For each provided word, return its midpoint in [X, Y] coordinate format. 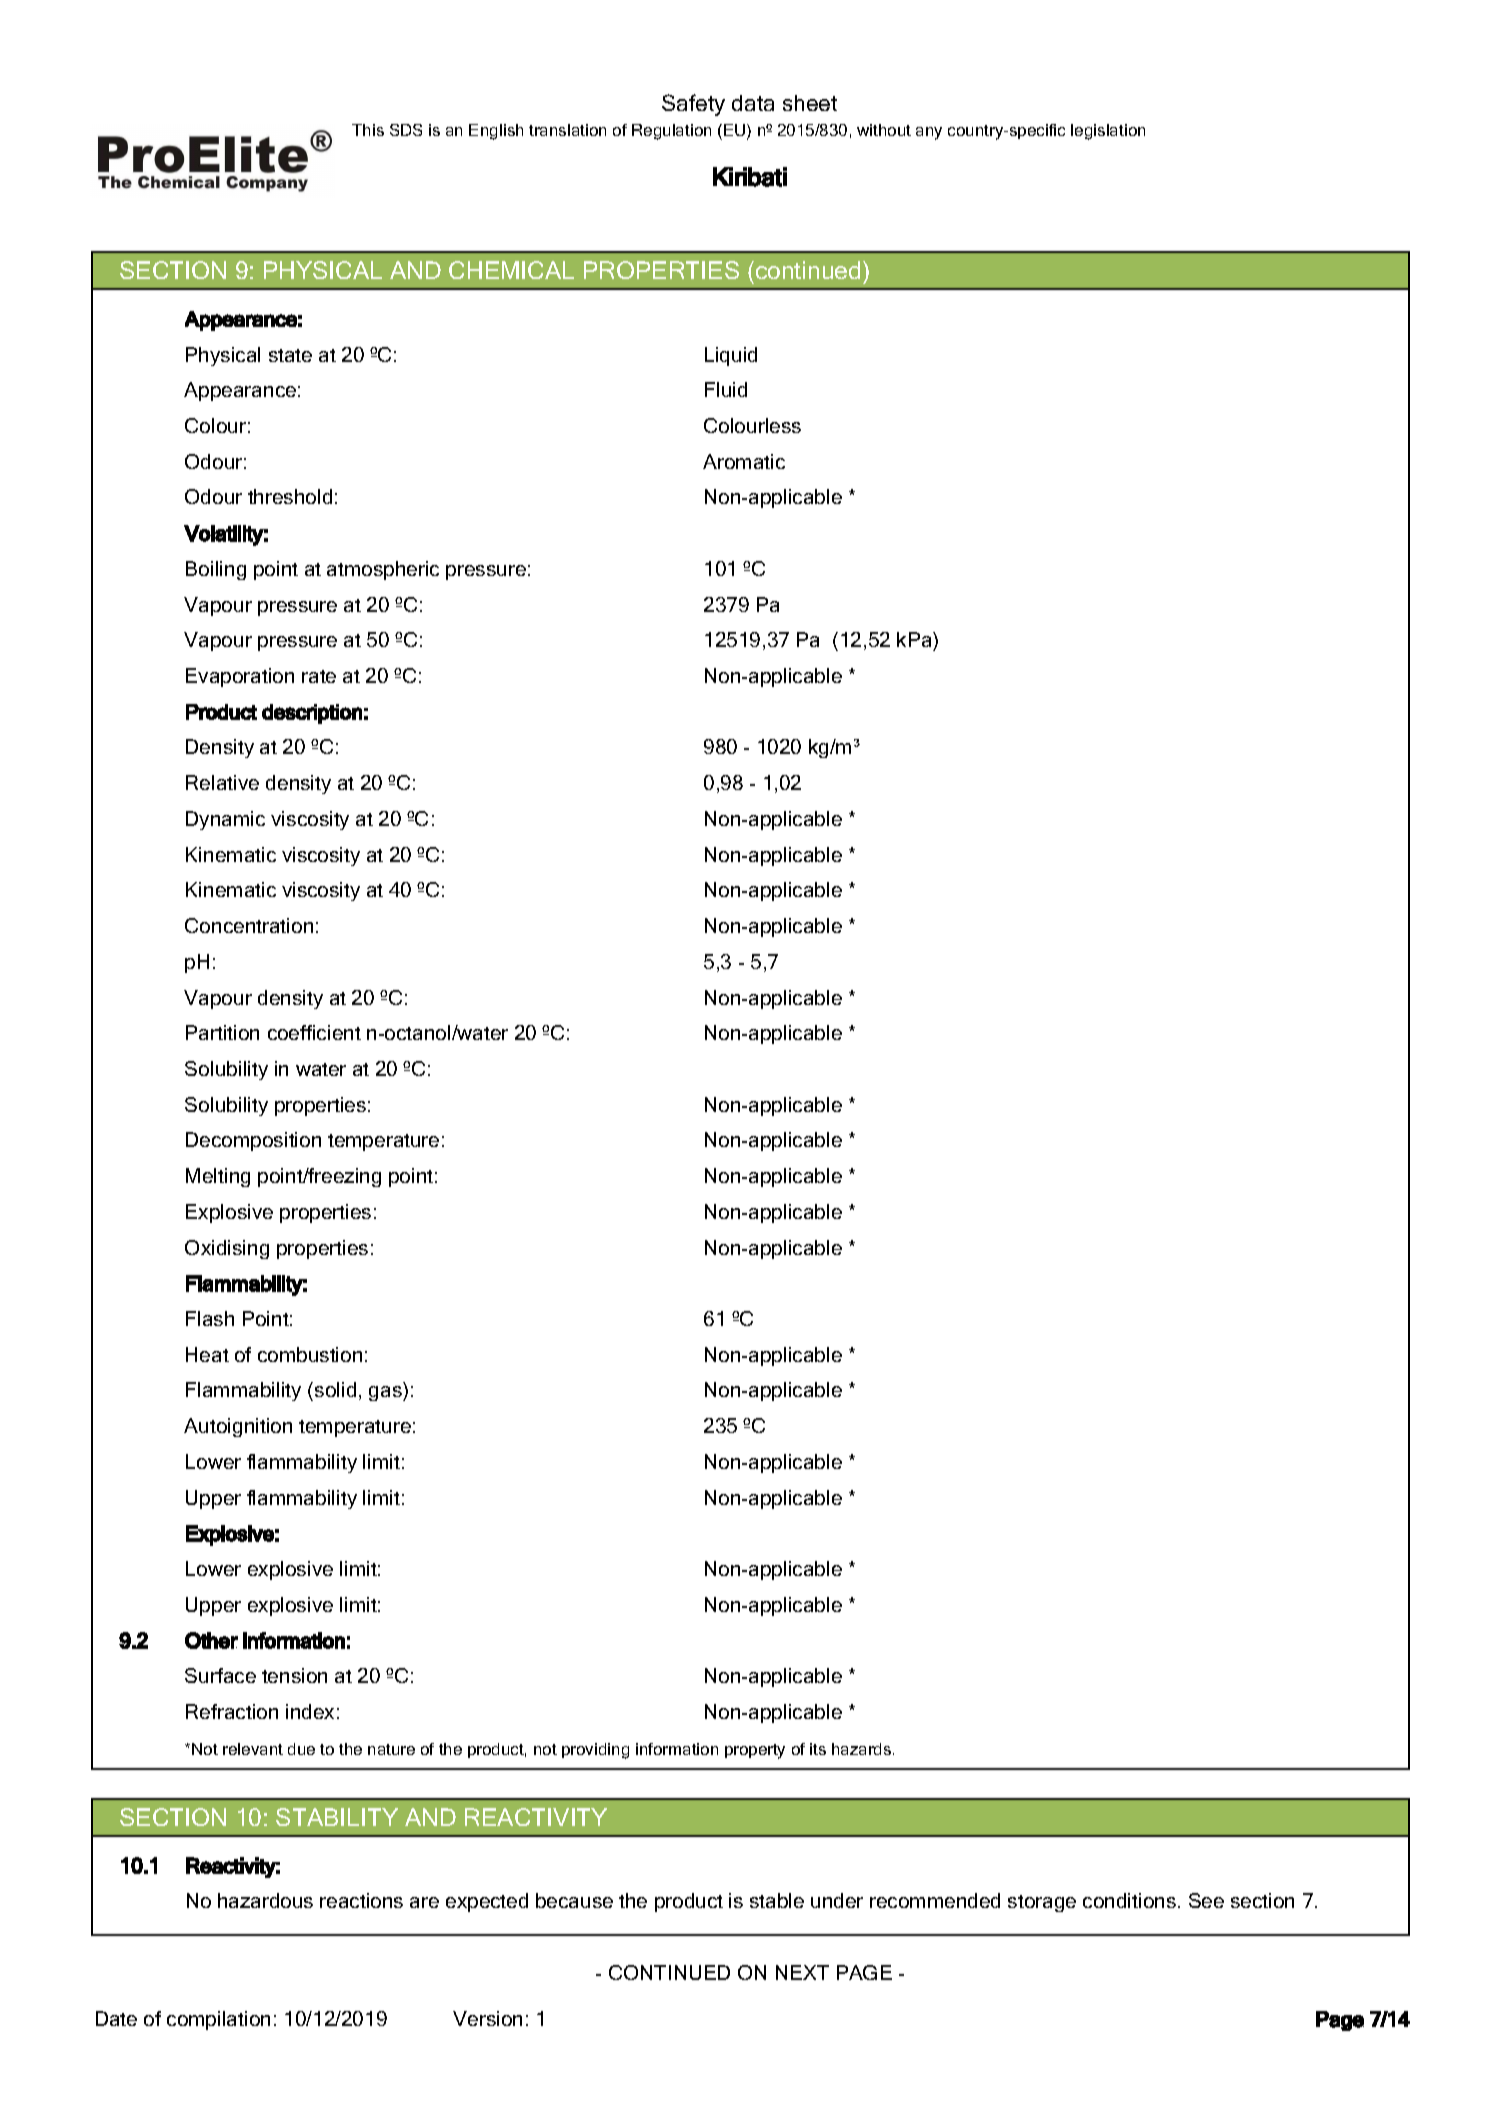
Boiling [216, 570]
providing [595, 1751]
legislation [1108, 132]
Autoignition [238, 1427]
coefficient [314, 1032]
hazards [861, 1749]
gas [386, 1393]
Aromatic [744, 461]
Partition [222, 1032]
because [574, 1900]
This [368, 130]
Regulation [671, 132]
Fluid [726, 389]
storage [1042, 1903]
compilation [218, 2020]
